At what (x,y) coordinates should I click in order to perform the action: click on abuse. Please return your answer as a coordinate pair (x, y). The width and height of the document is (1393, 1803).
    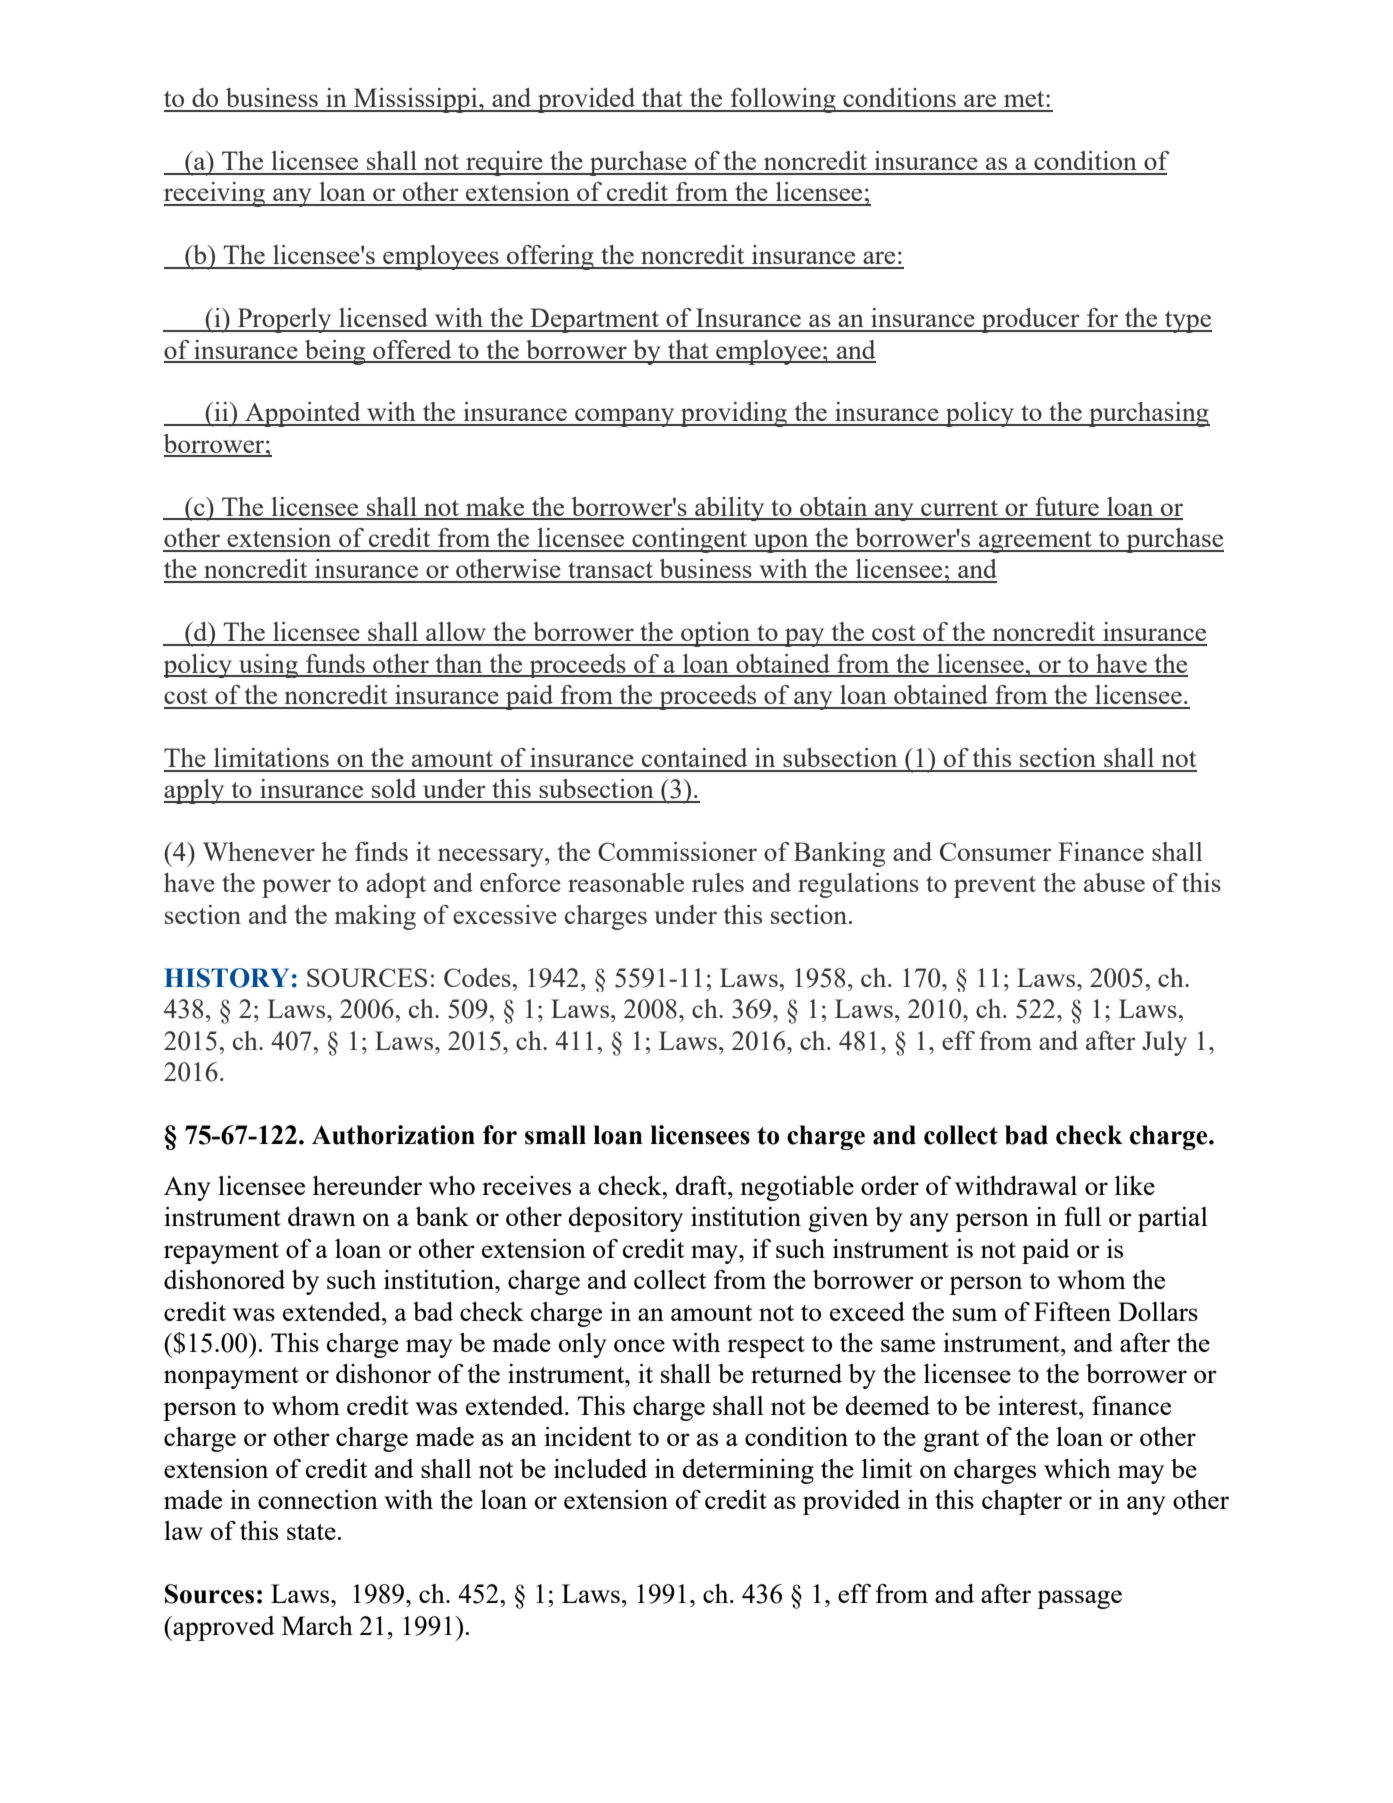
    Looking at the image, I should click on (1114, 882).
